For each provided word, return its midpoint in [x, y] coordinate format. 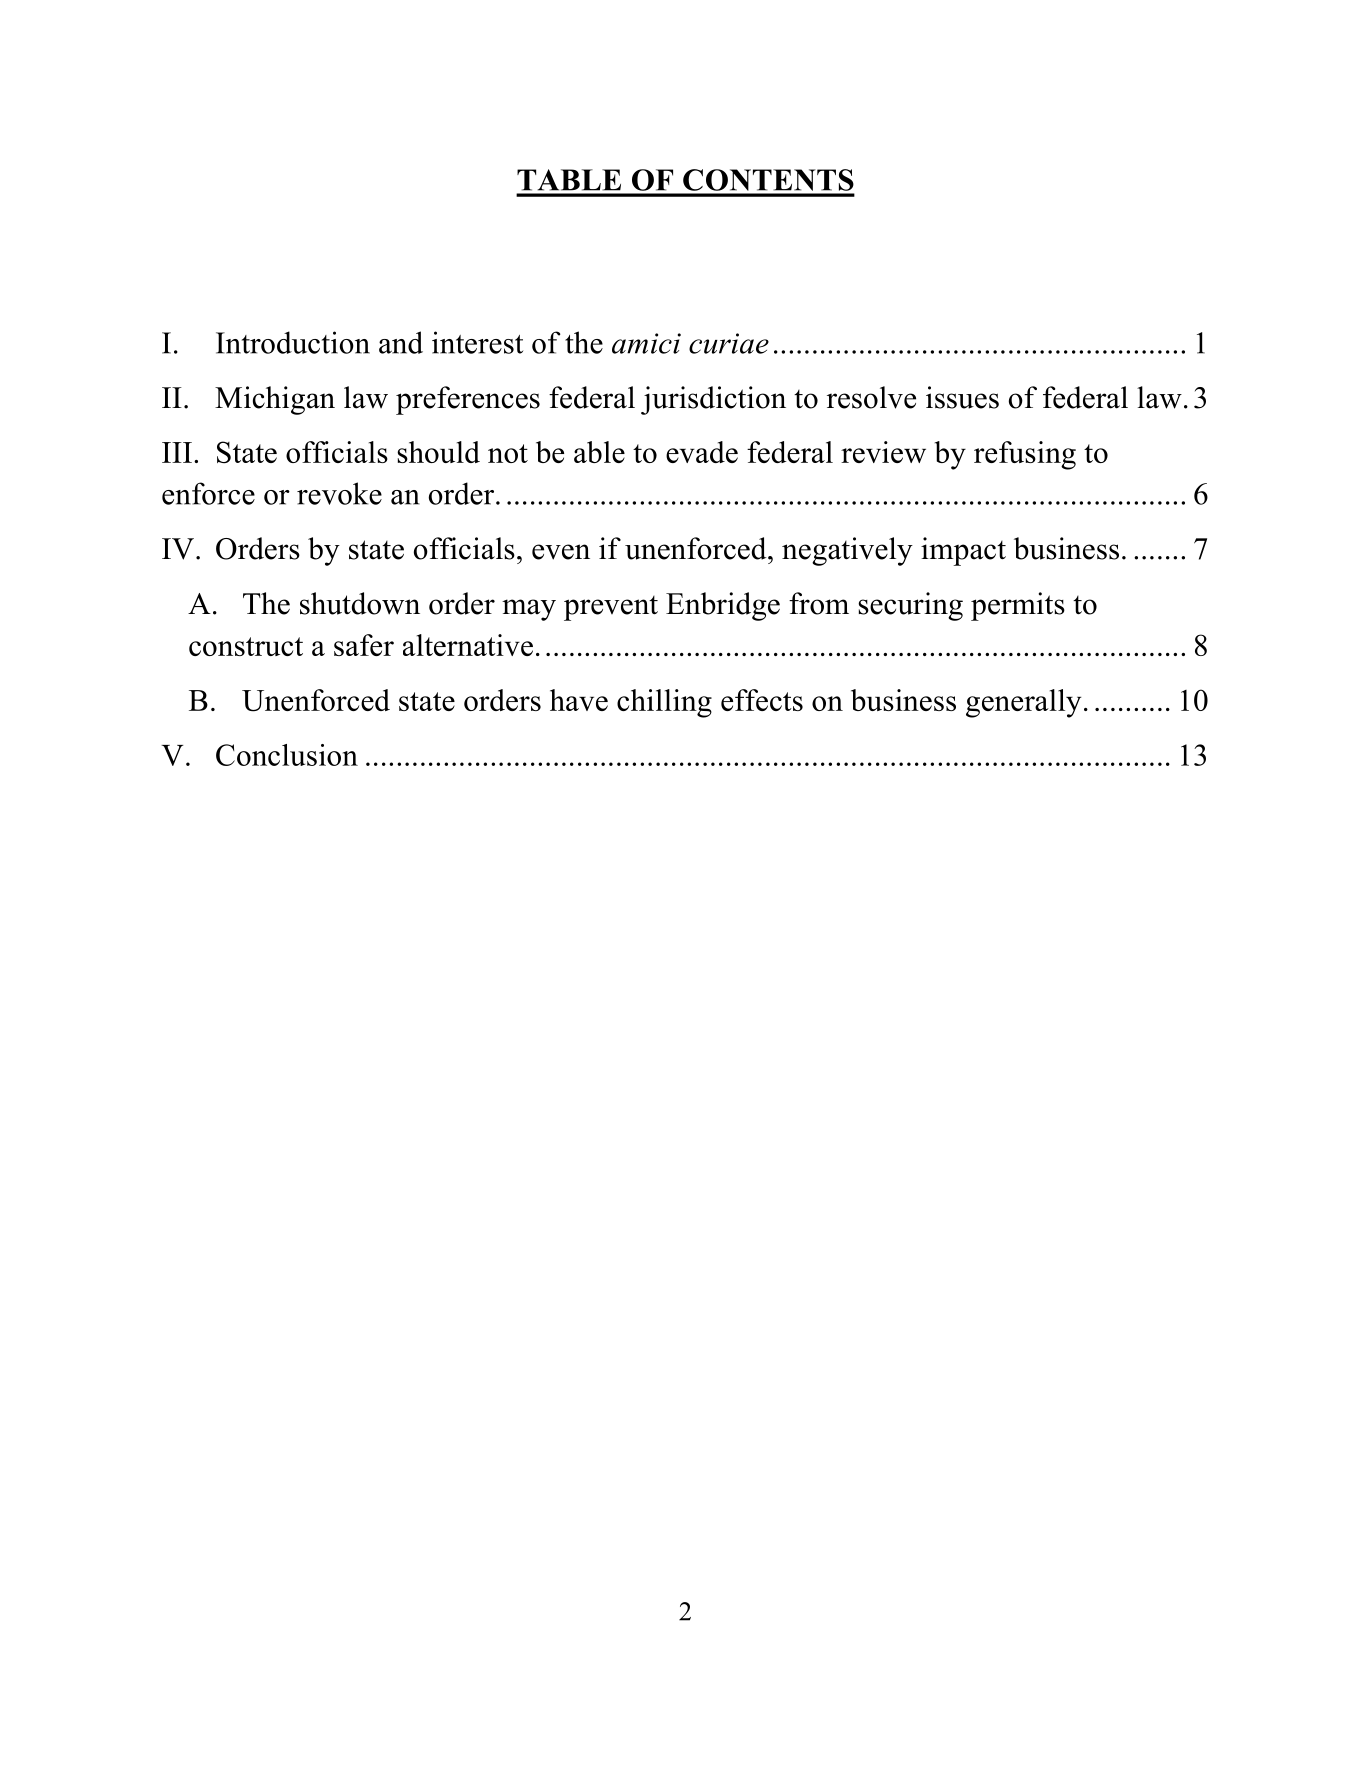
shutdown [360, 603]
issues [962, 397]
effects [762, 700]
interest [477, 342]
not [508, 453]
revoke [339, 493]
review [883, 452]
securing [910, 606]
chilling [664, 703]
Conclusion [287, 755]
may [529, 610]
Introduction [293, 342]
